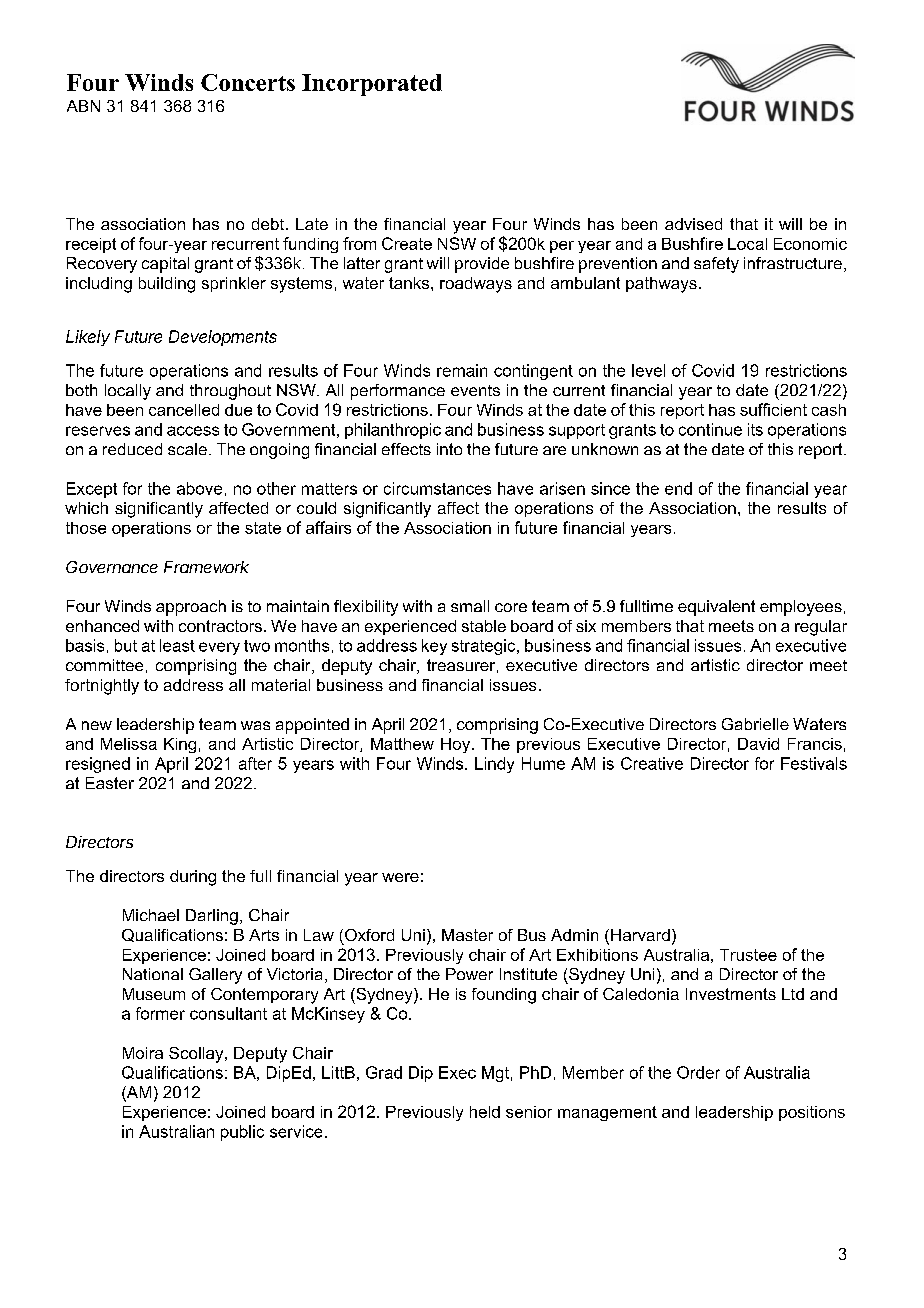 The height and width of the page is (1308, 924). What do you see at coordinates (191, 608) in the page?
I see `approach` at bounding box center [191, 608].
